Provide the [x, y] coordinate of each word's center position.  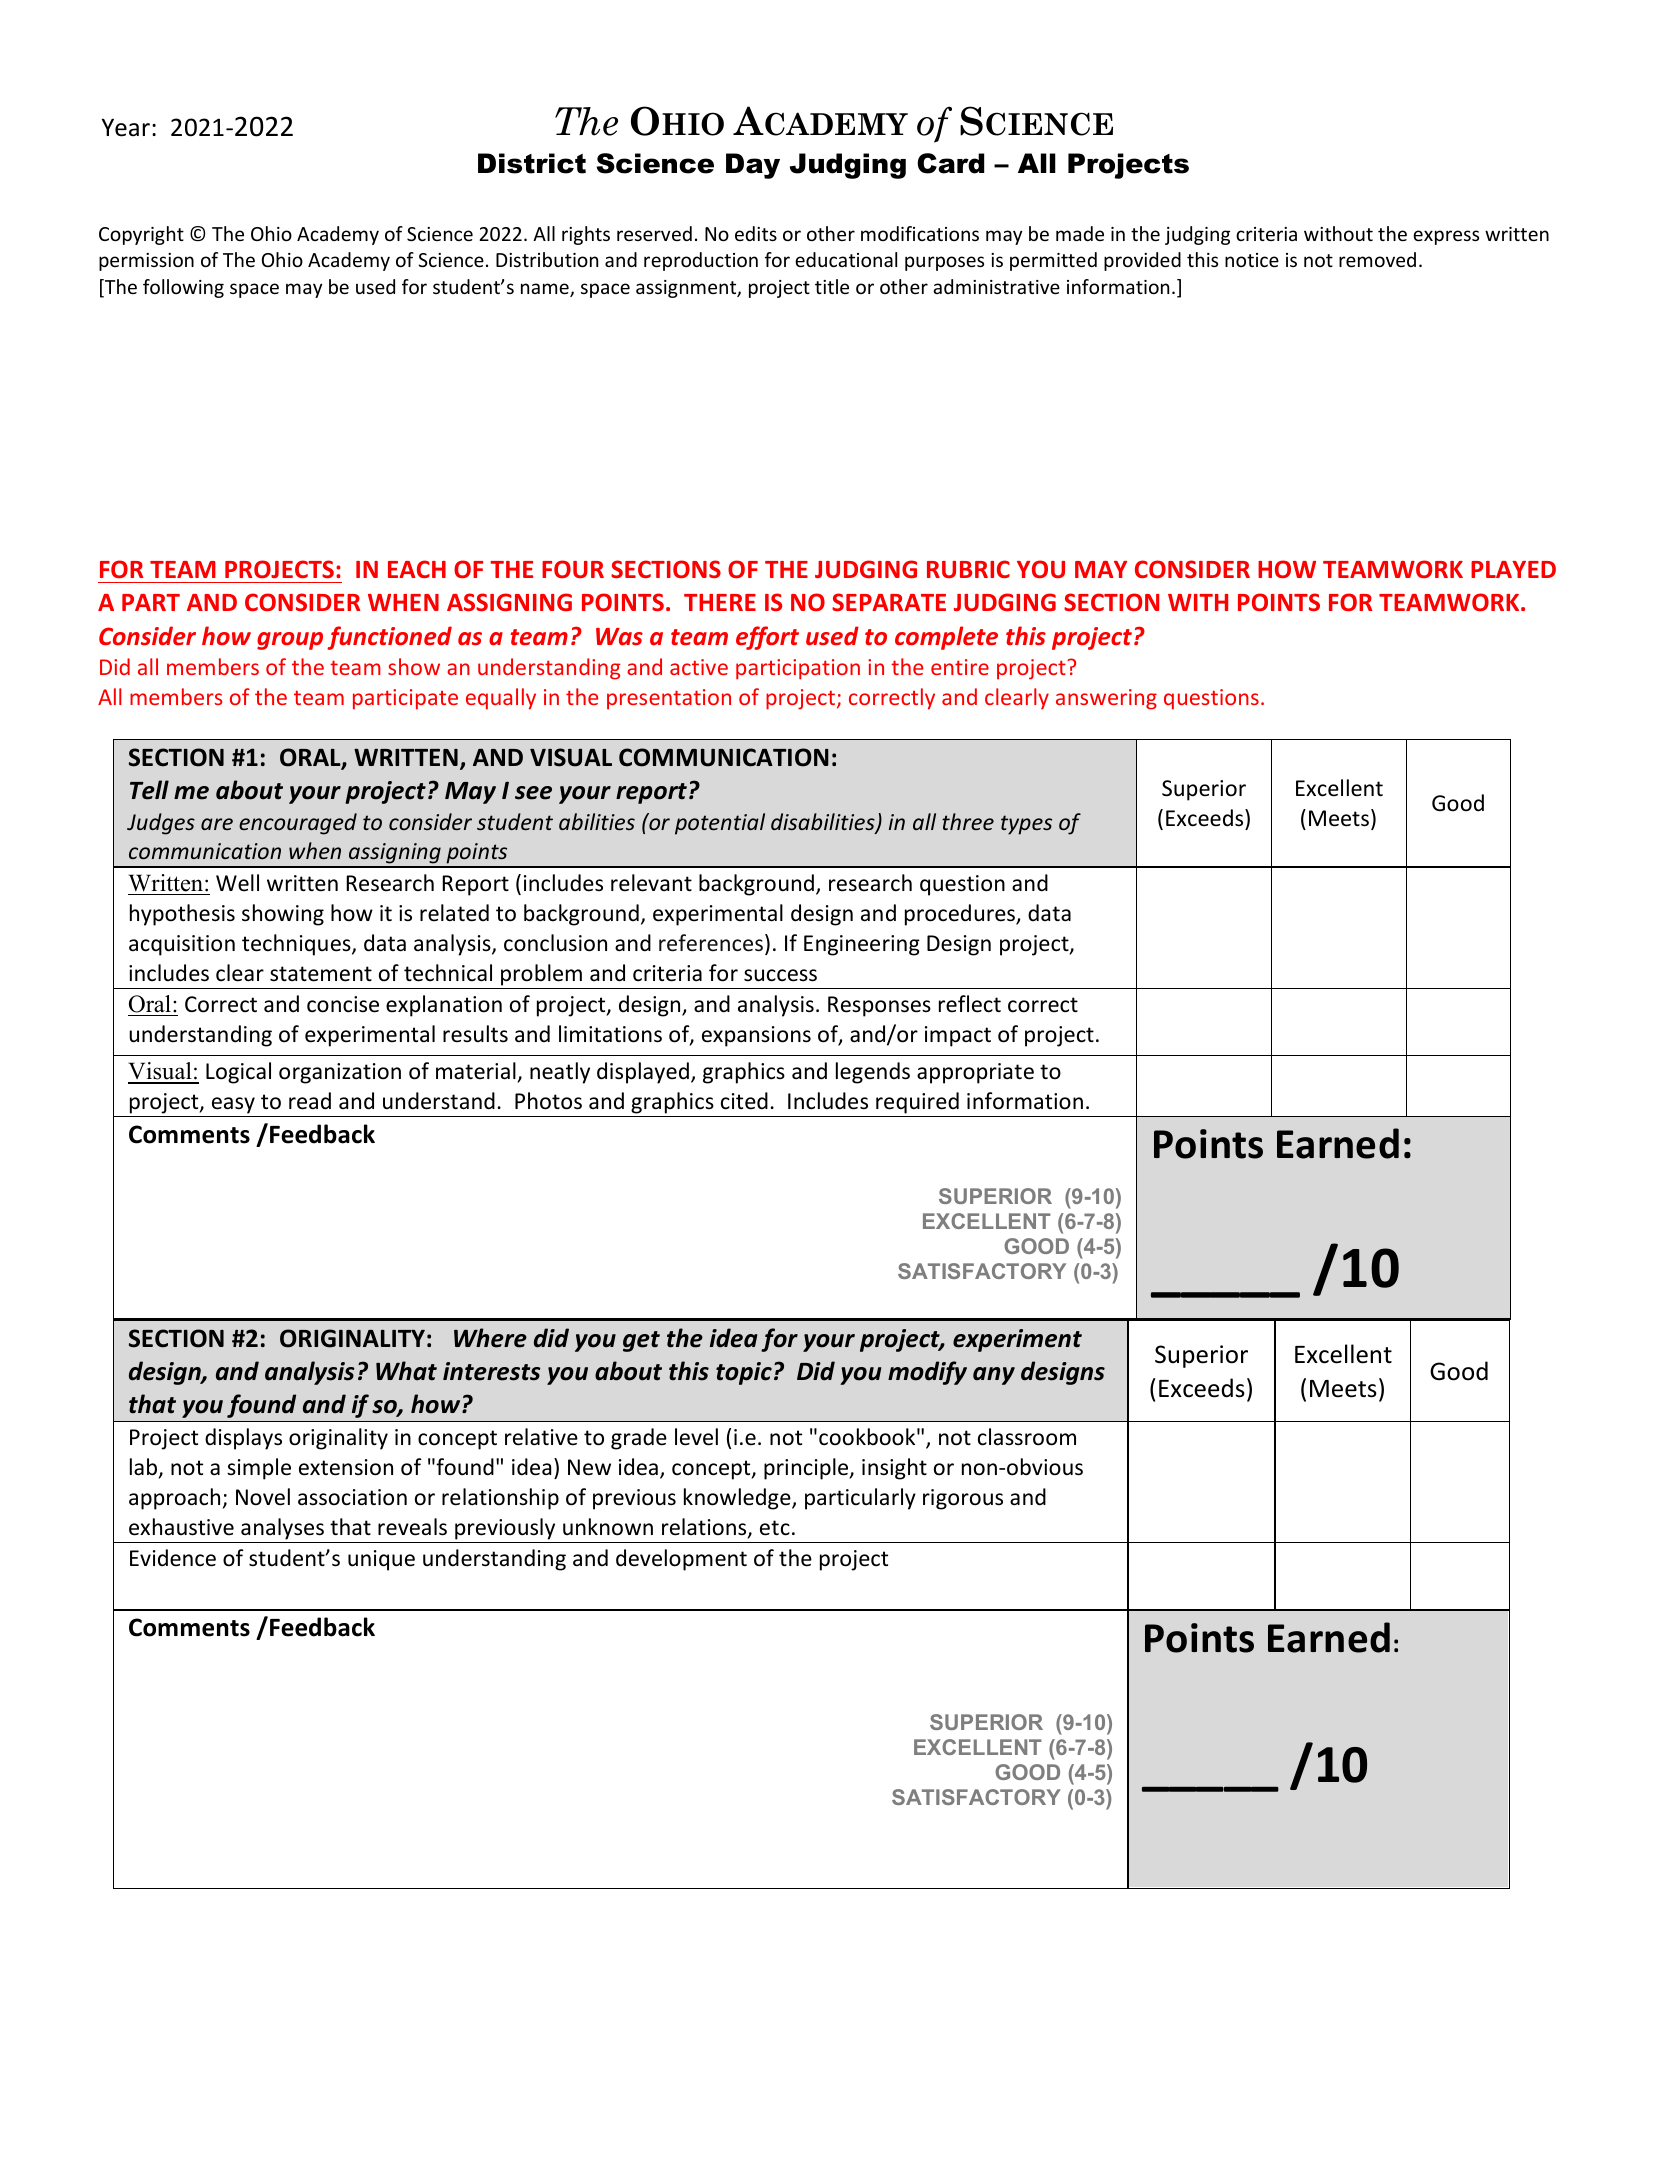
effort [767, 638]
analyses [282, 1529]
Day [753, 166]
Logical [238, 1073]
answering [1106, 699]
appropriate [975, 1073]
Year [126, 127]
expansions [756, 1036]
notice [1252, 260]
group [290, 641]
